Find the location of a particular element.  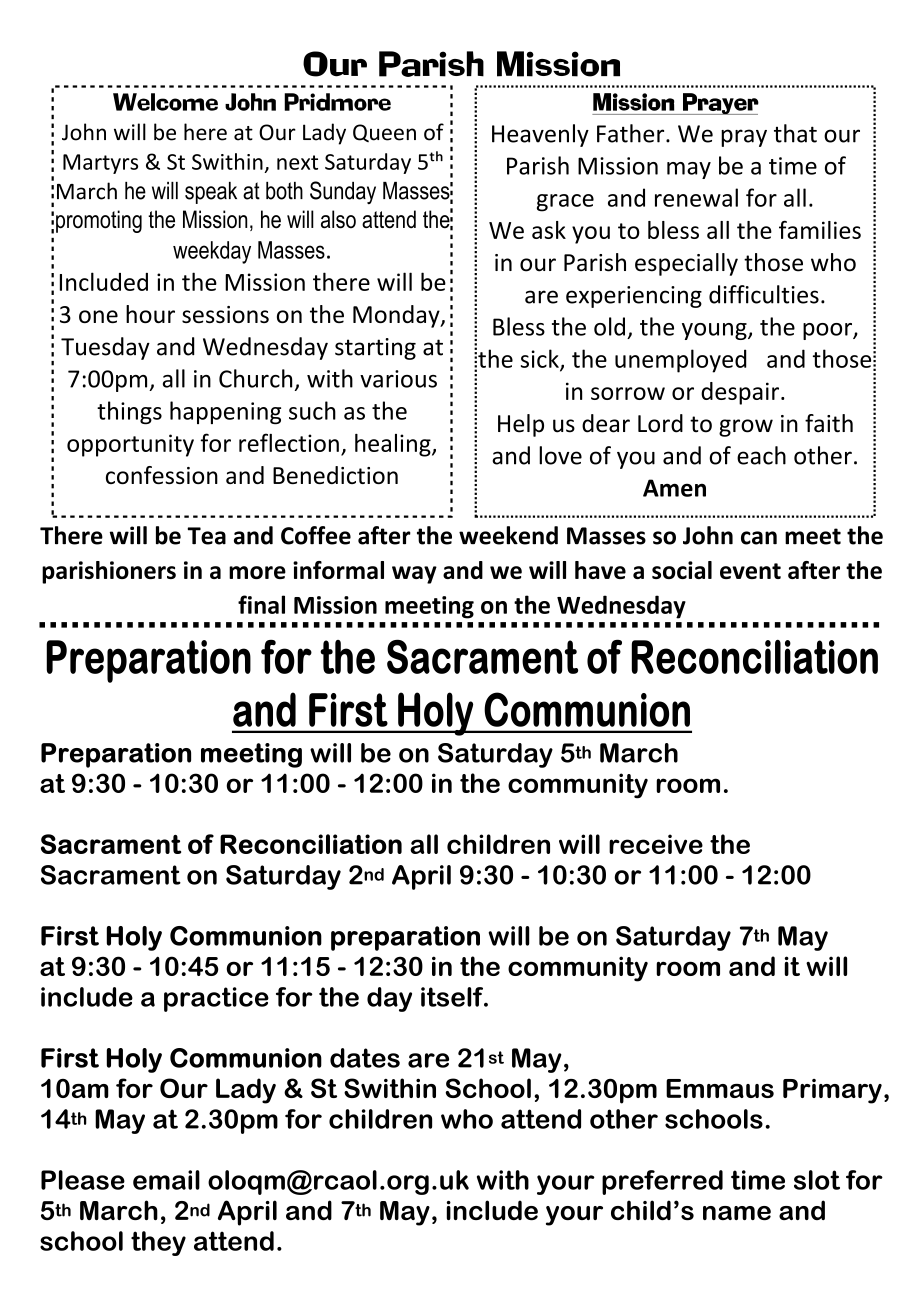

things is located at coordinates (129, 413).
